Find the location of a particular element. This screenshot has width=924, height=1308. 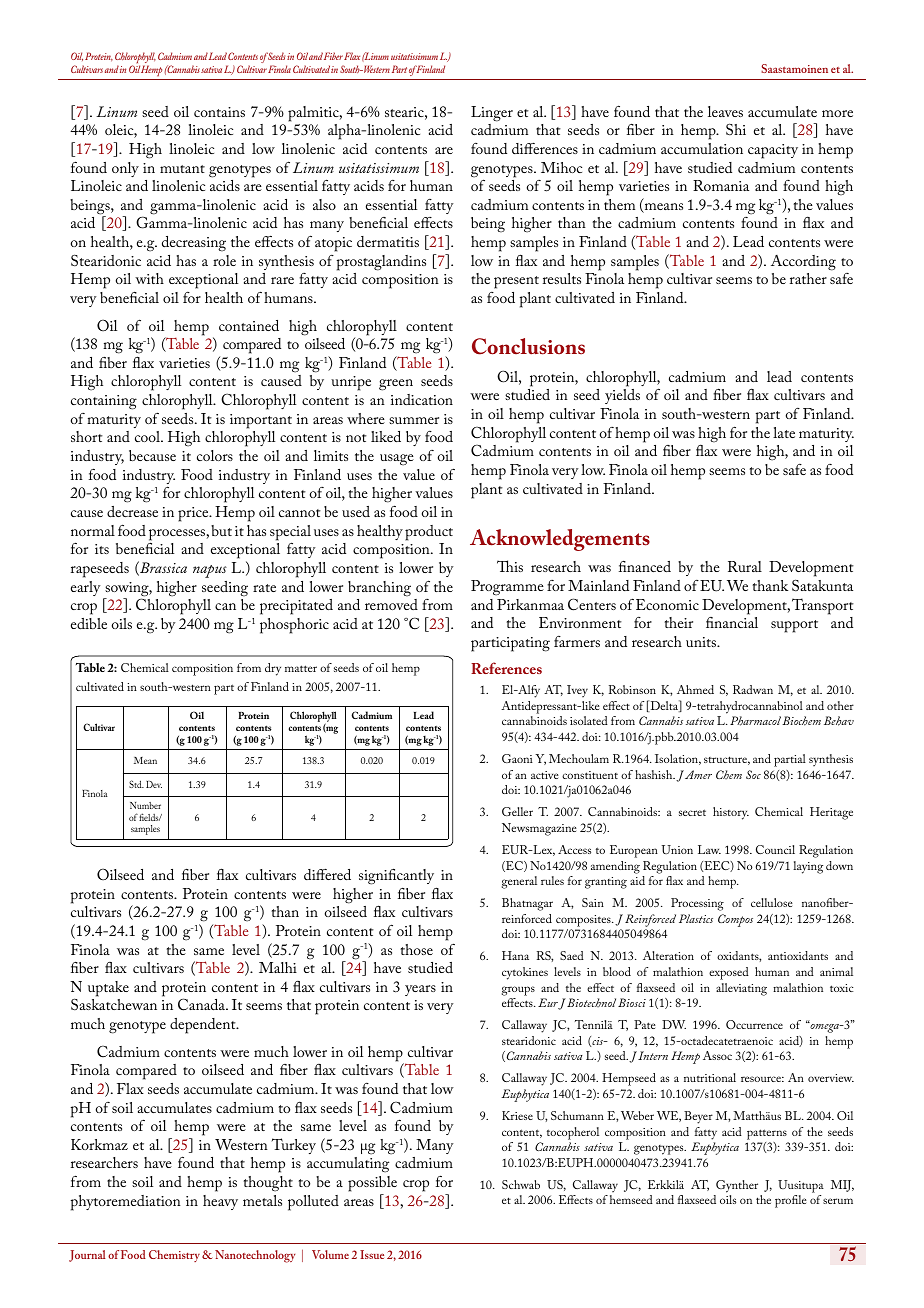

heavy is located at coordinates (220, 1202).
